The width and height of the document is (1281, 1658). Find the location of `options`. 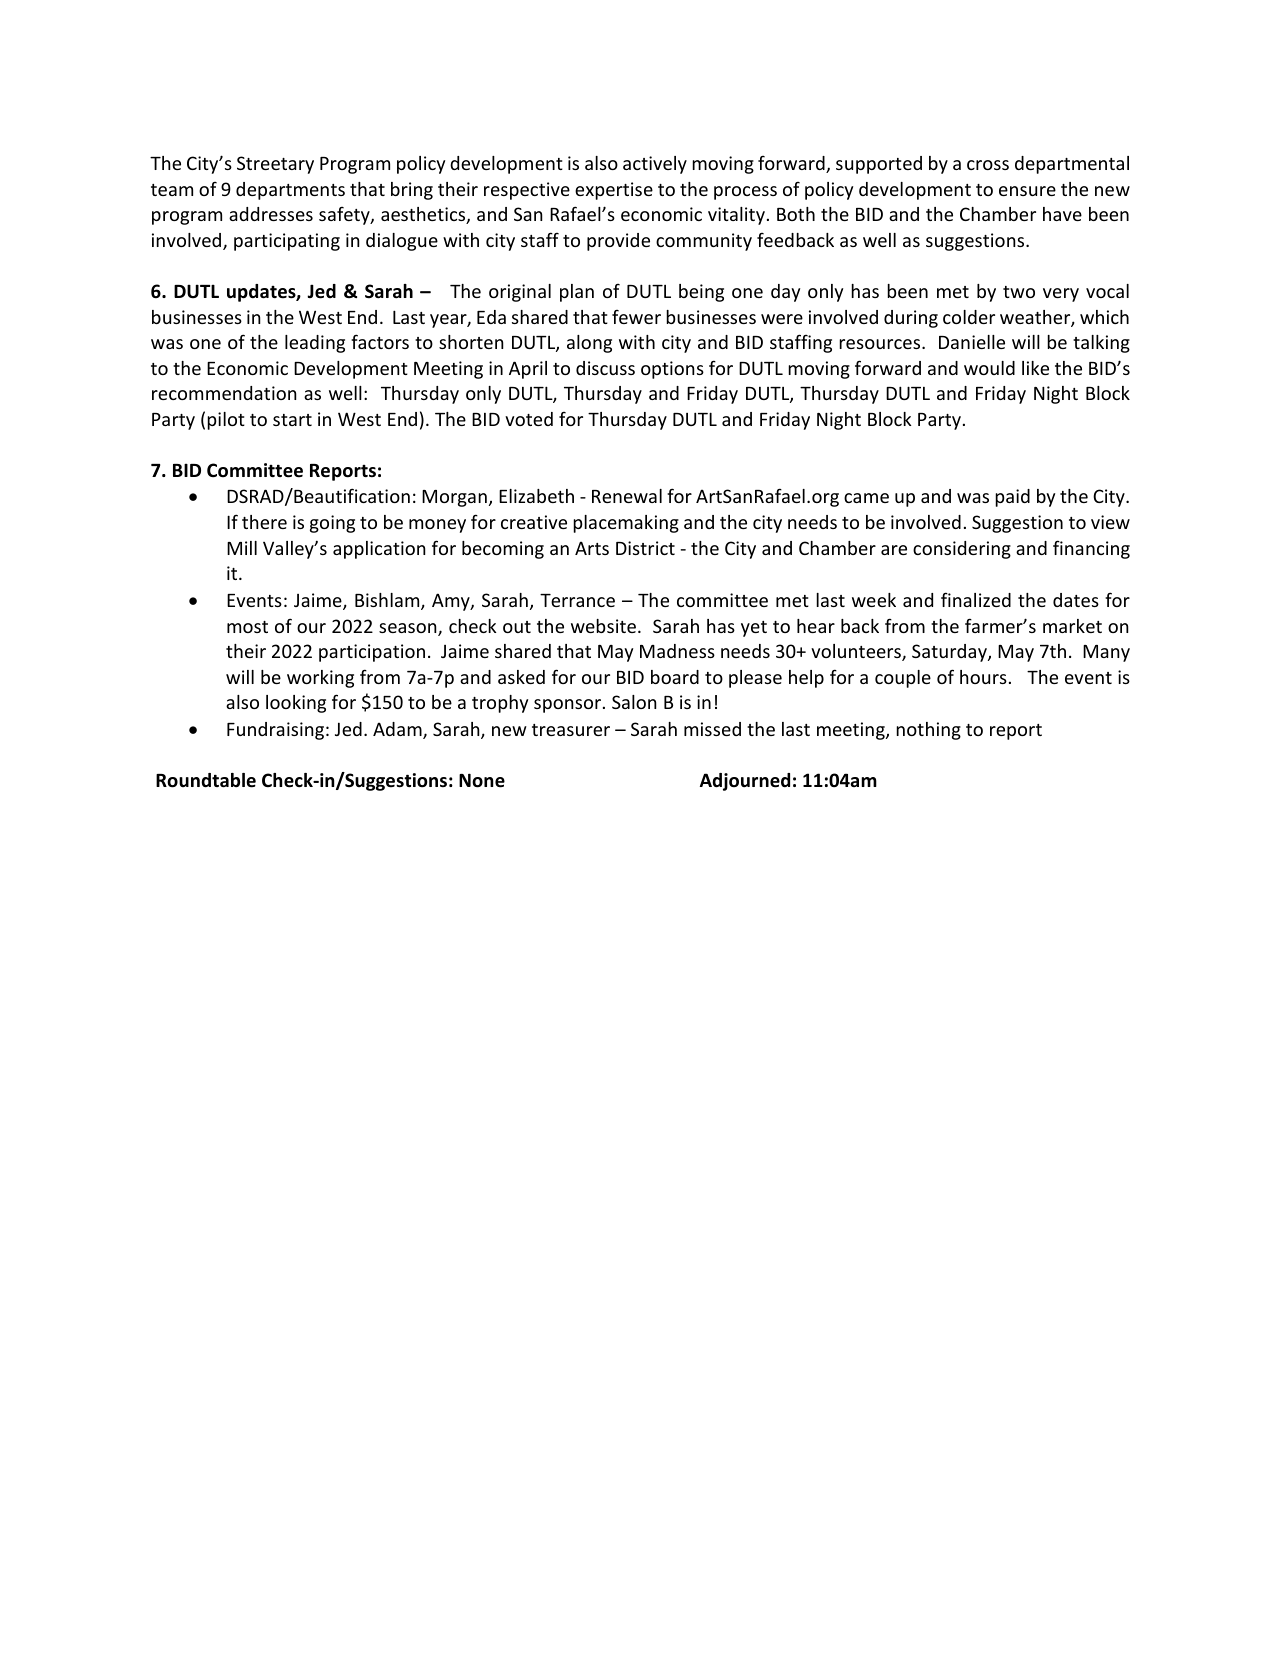

options is located at coordinates (672, 370).
